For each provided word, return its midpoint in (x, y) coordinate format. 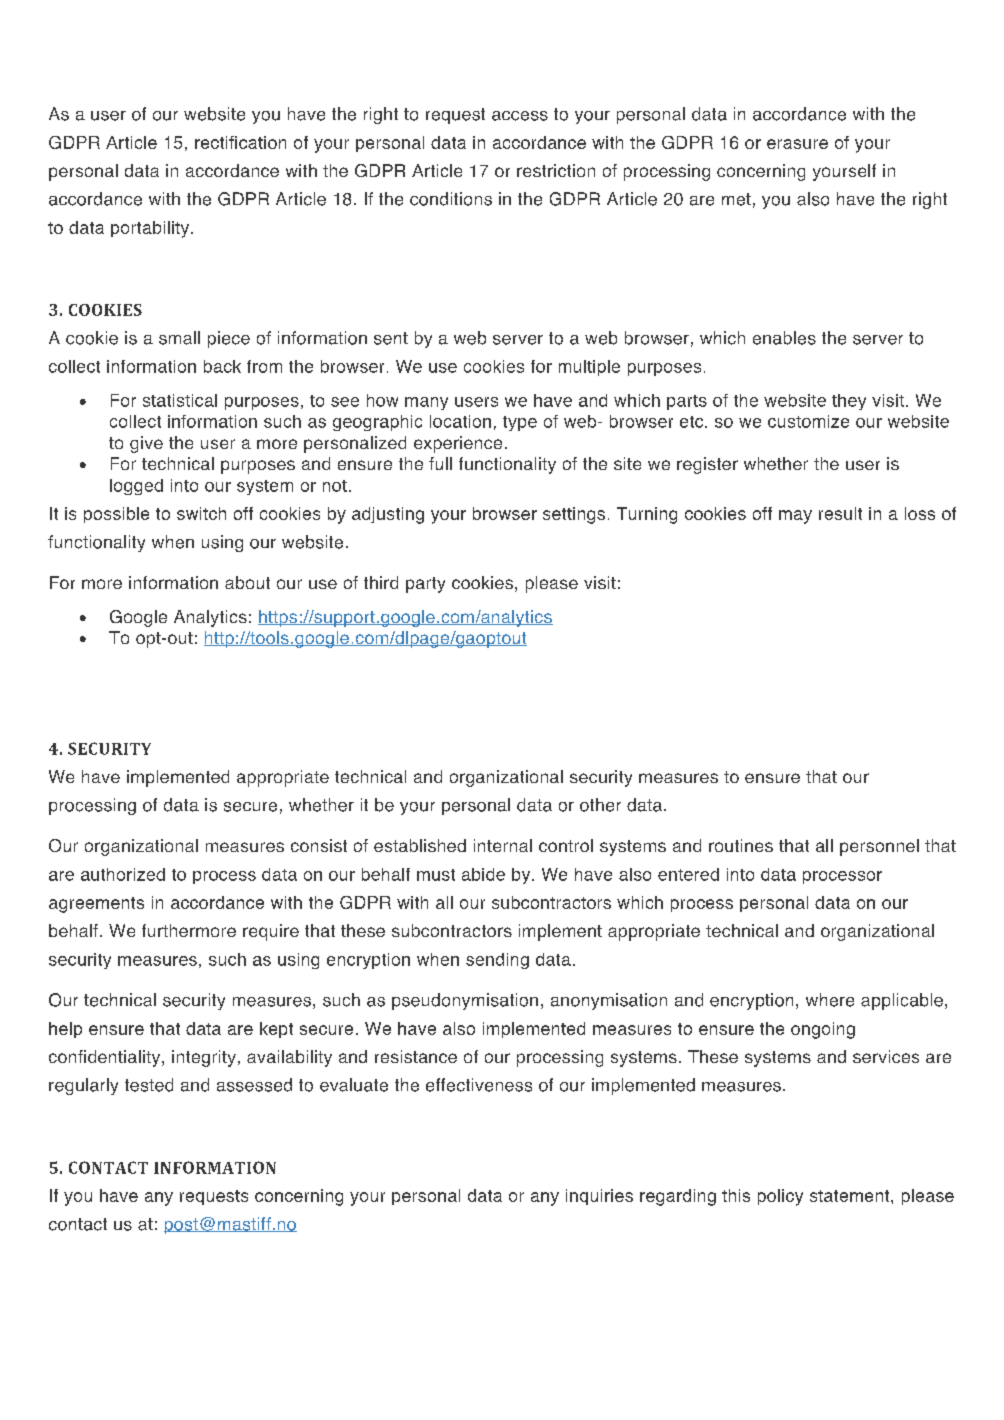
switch (201, 513)
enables (784, 338)
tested (149, 1085)
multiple (589, 368)
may (795, 517)
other (600, 805)
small (179, 338)
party (425, 585)
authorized (123, 874)
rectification (240, 142)
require (271, 932)
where (830, 1000)
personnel (879, 847)
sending (497, 961)
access (520, 116)
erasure (797, 144)
